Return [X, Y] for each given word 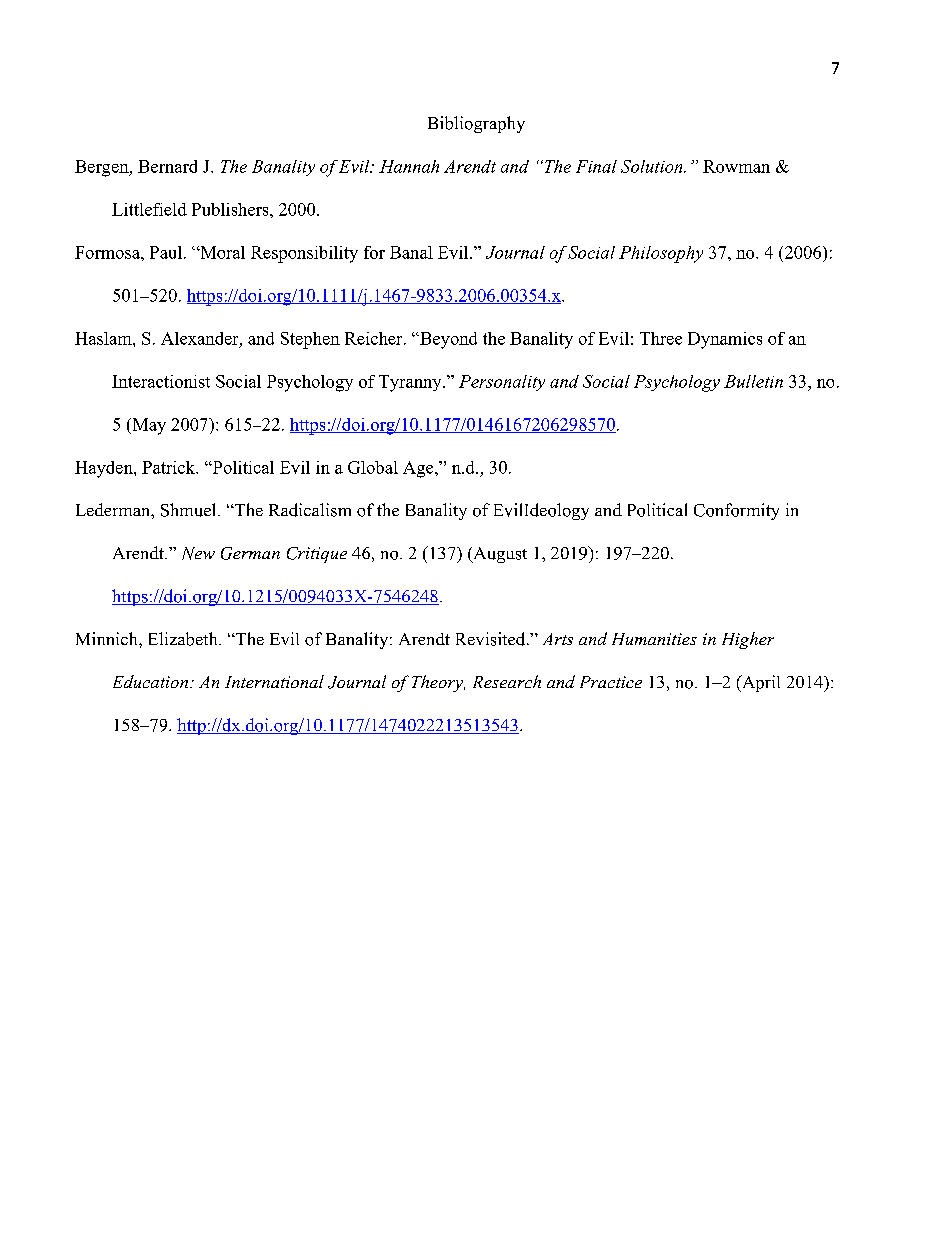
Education [150, 681]
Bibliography [476, 124]
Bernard [167, 166]
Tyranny [411, 383]
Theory [438, 683]
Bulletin [753, 381]
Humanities [654, 639]
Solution [653, 166]
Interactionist [161, 381]
